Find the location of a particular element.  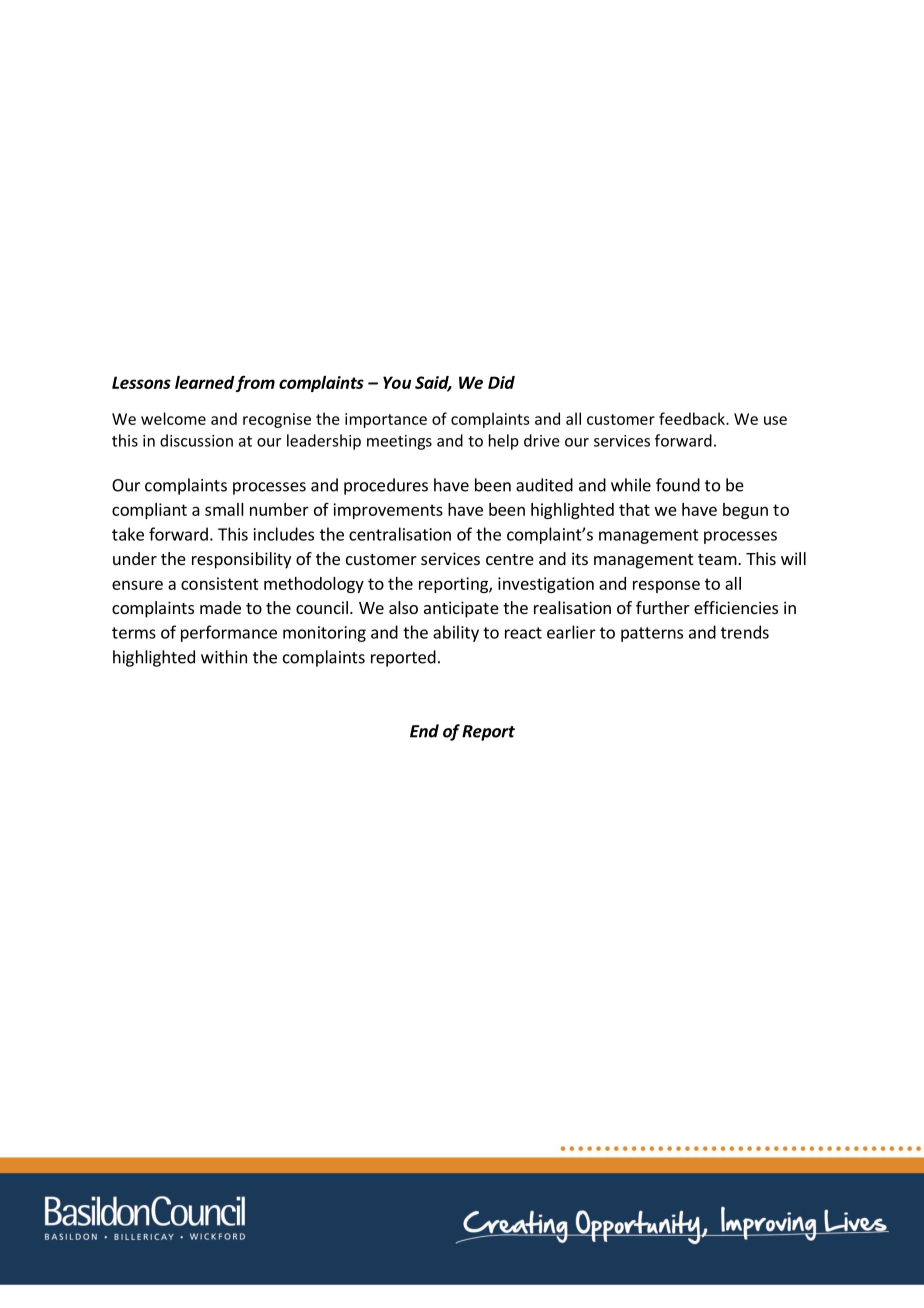

ability is located at coordinates (456, 633).
